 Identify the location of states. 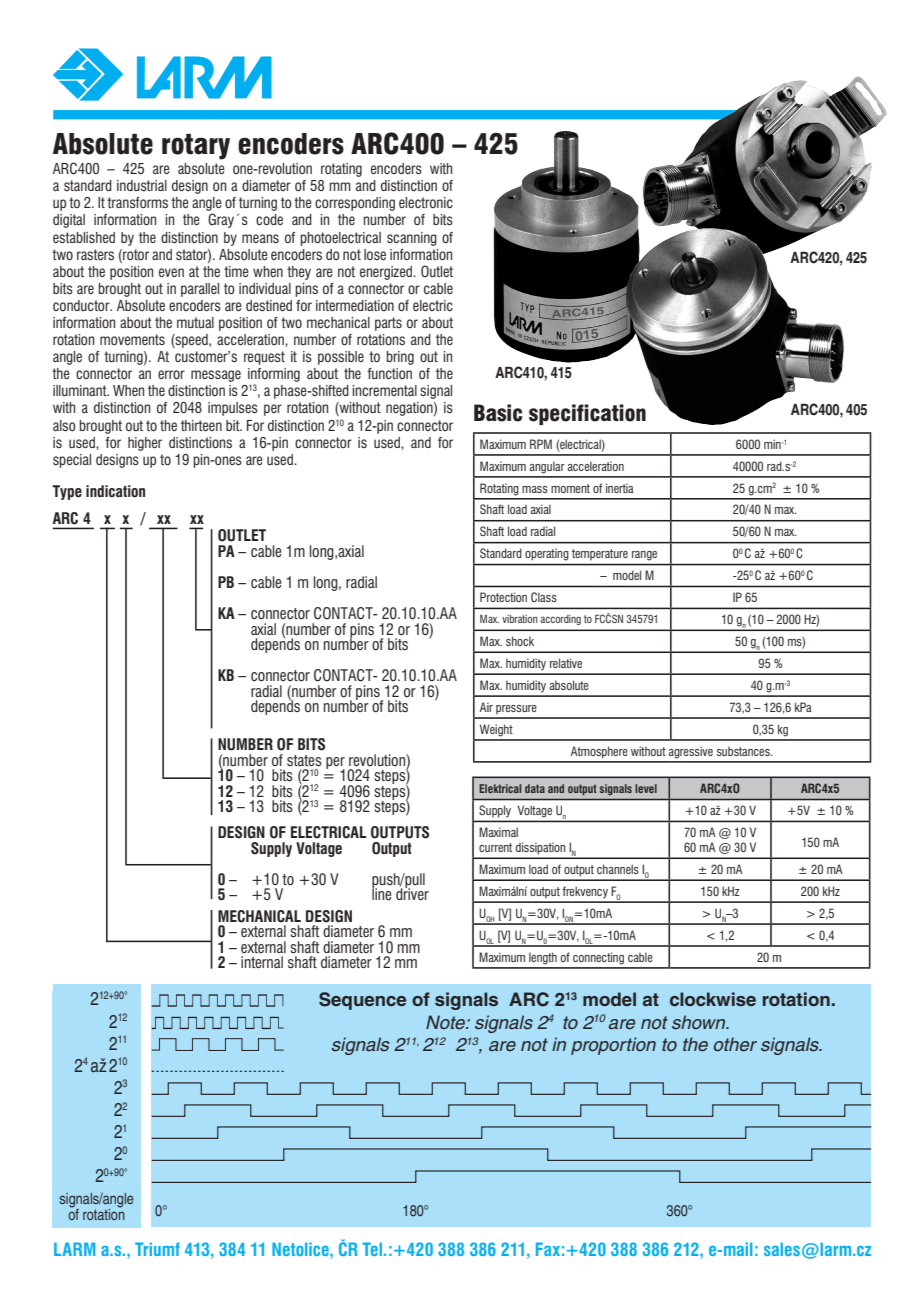
(304, 760).
